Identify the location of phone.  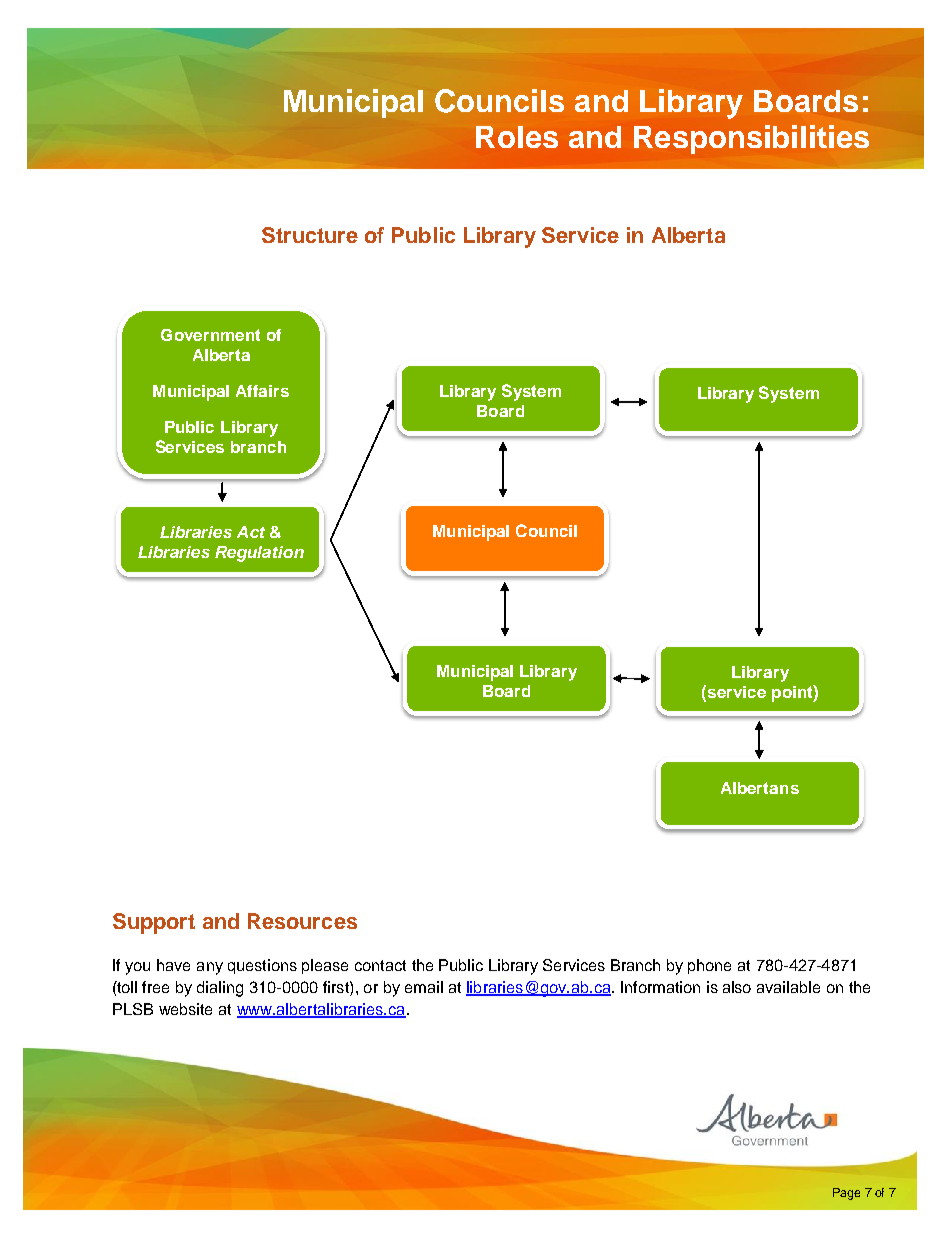
(709, 966).
